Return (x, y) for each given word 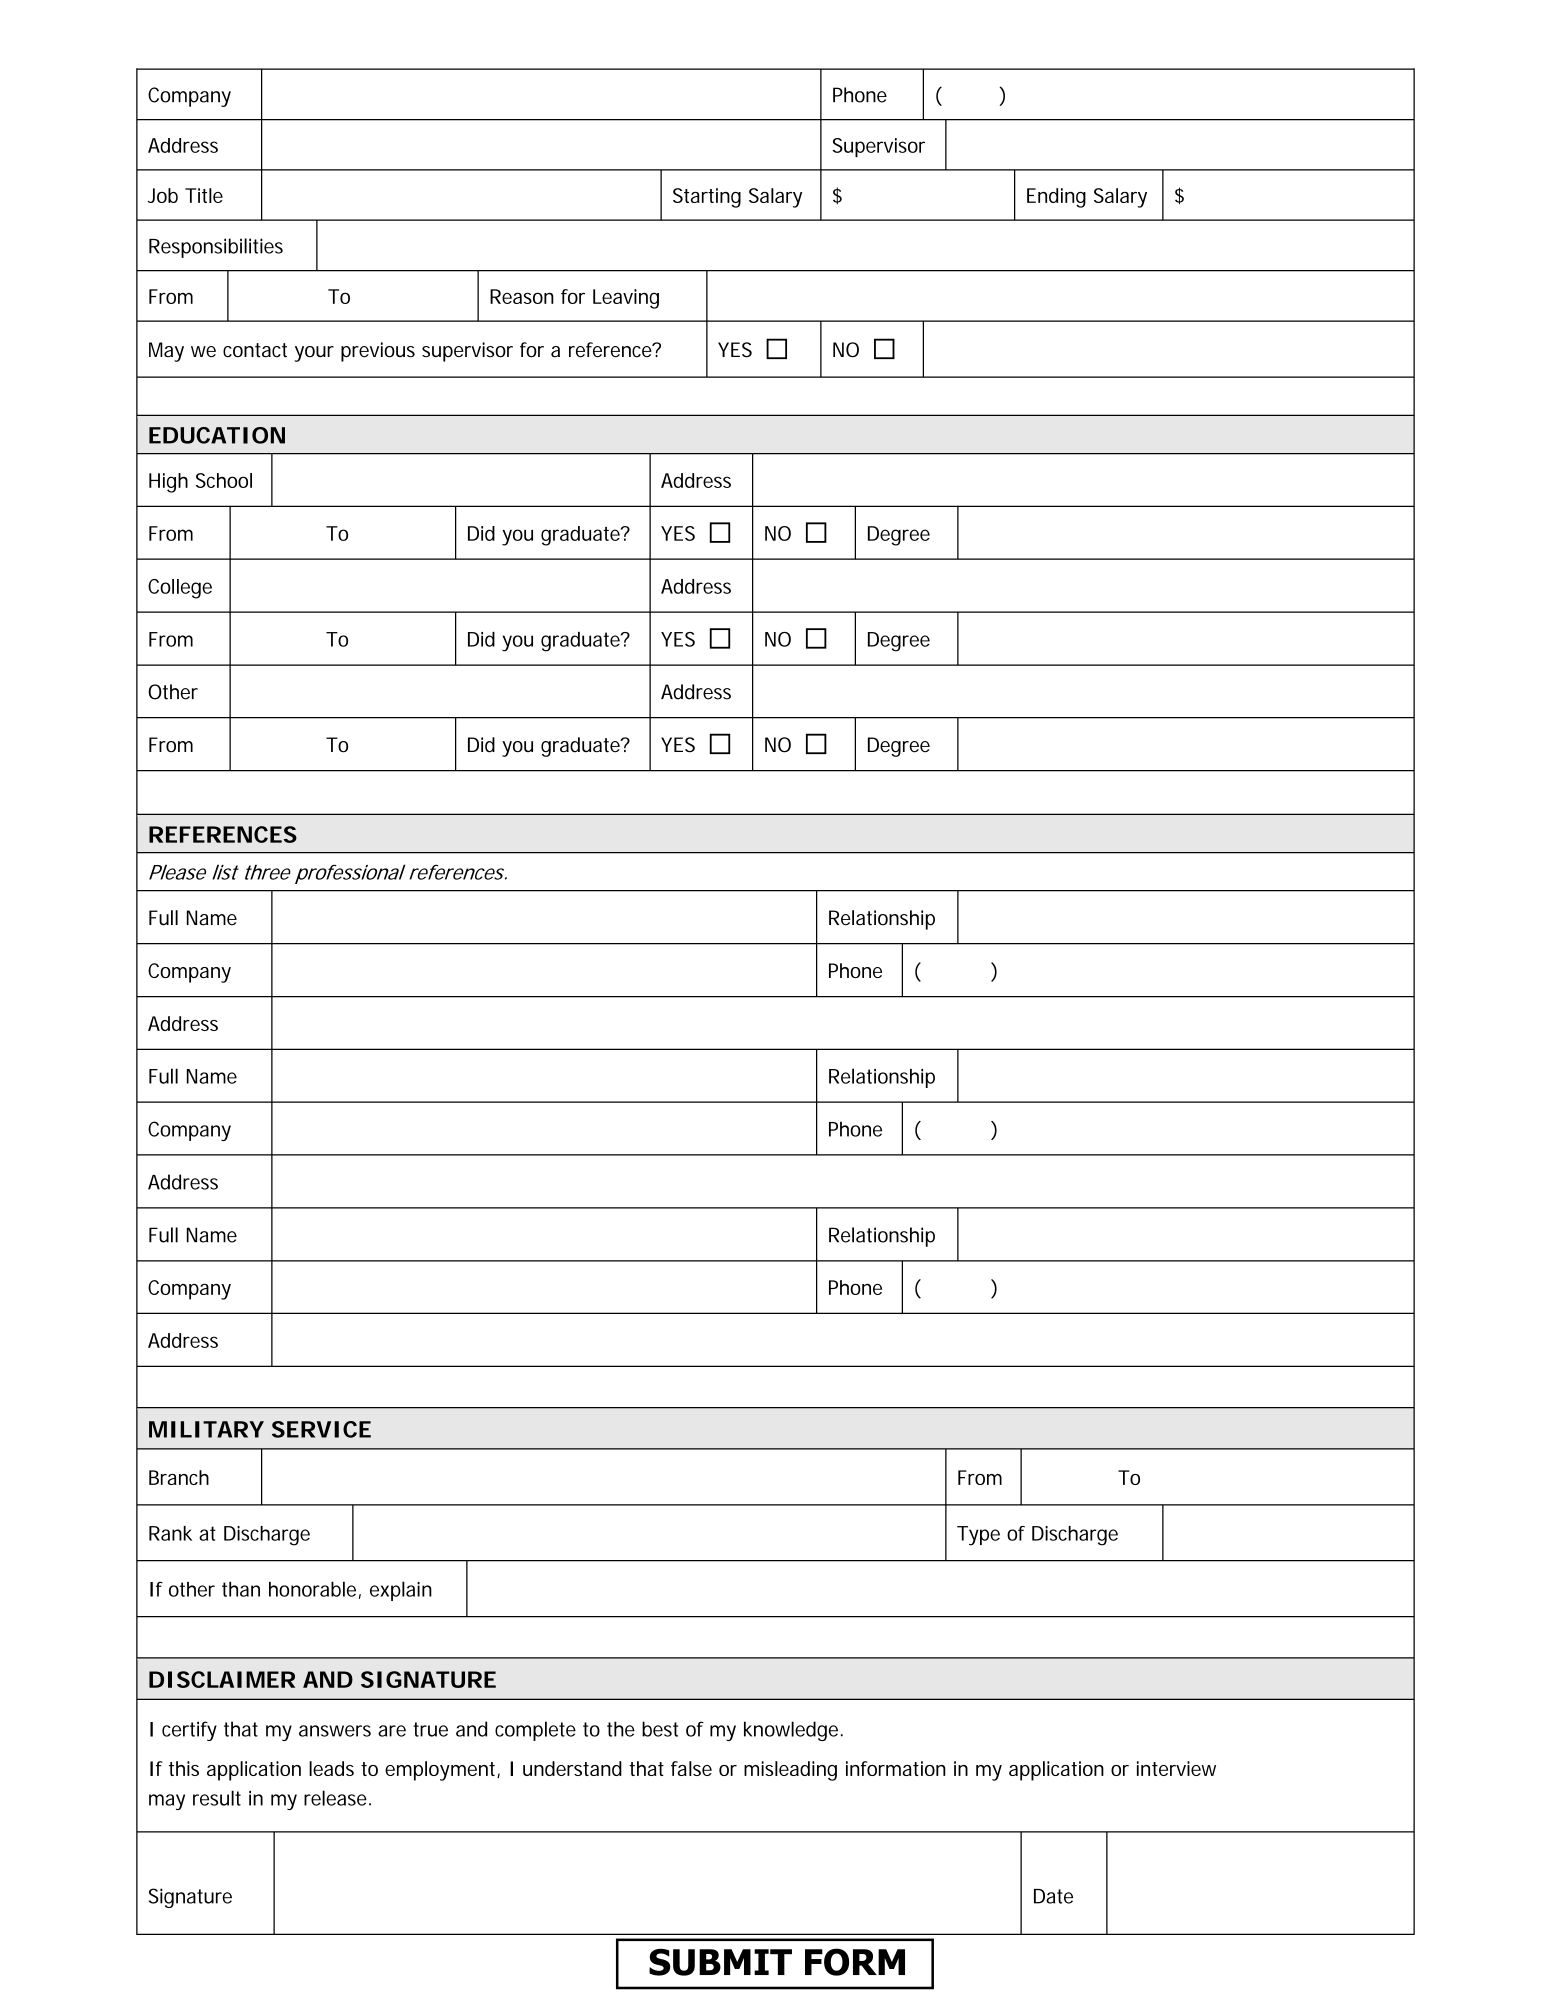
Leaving (626, 299)
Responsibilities (216, 248)
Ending (1056, 198)
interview (1176, 1768)
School (224, 480)
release (335, 1798)
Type (978, 1536)
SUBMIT (720, 1962)
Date (1053, 1896)
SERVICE (321, 1429)
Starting (707, 198)
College (180, 589)
